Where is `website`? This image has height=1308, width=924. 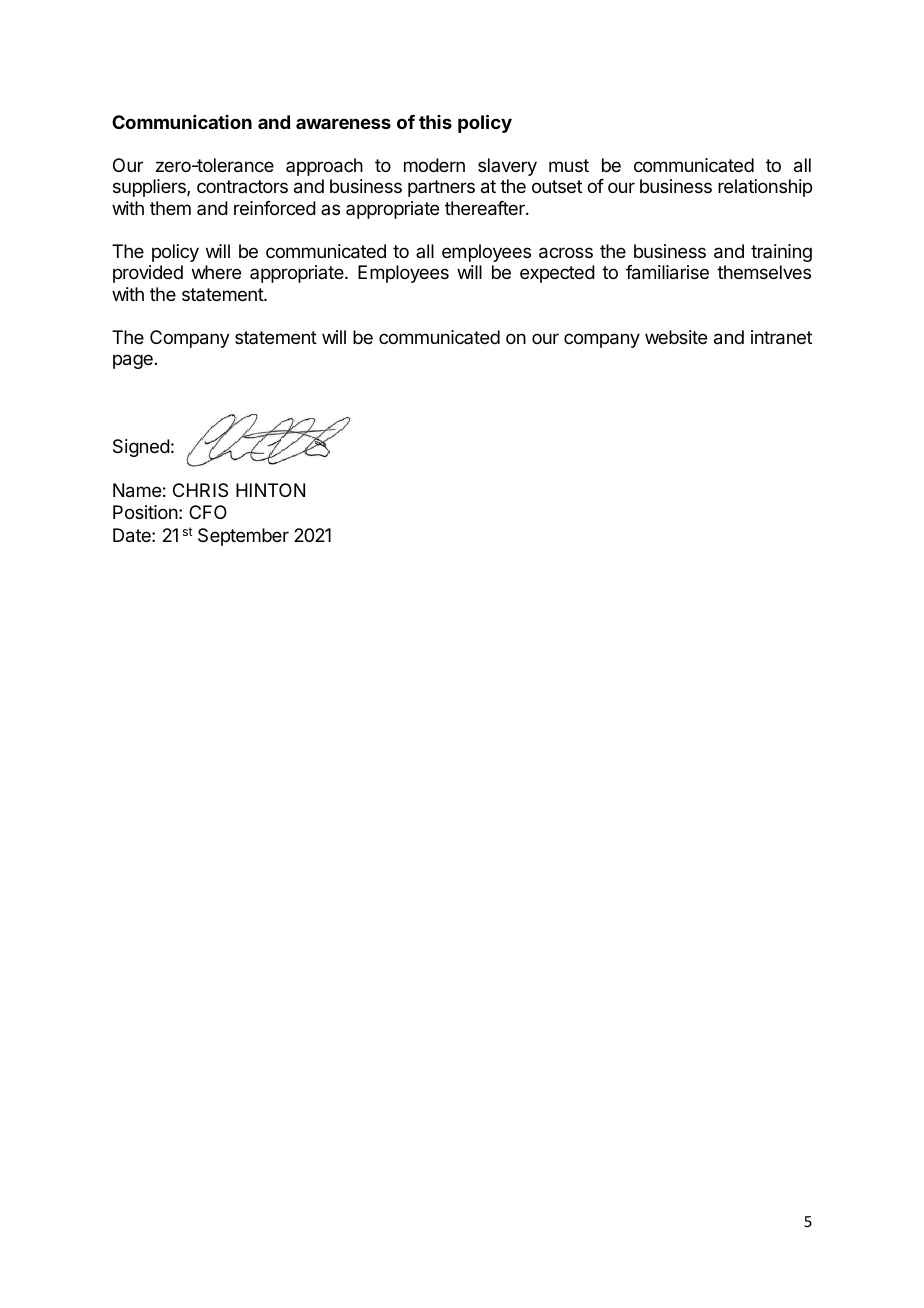
website is located at coordinates (676, 337).
